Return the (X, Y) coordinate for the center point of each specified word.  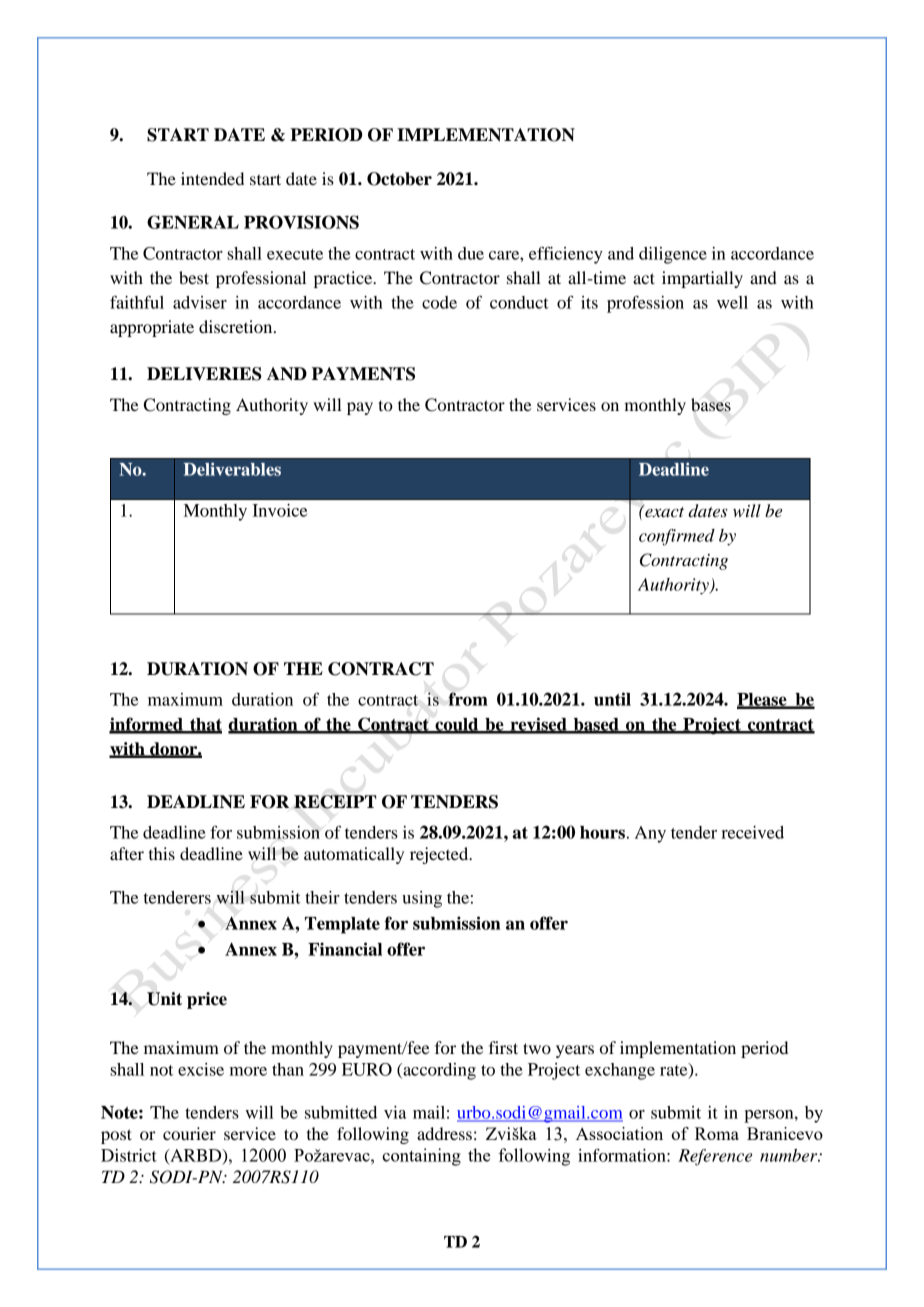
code (439, 302)
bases (711, 405)
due (471, 253)
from (468, 699)
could (457, 725)
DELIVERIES (204, 374)
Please (763, 700)
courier (189, 1133)
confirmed (677, 537)
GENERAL (193, 222)
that (205, 725)
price (207, 1000)
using (422, 899)
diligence (673, 255)
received (752, 832)
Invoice (279, 510)
